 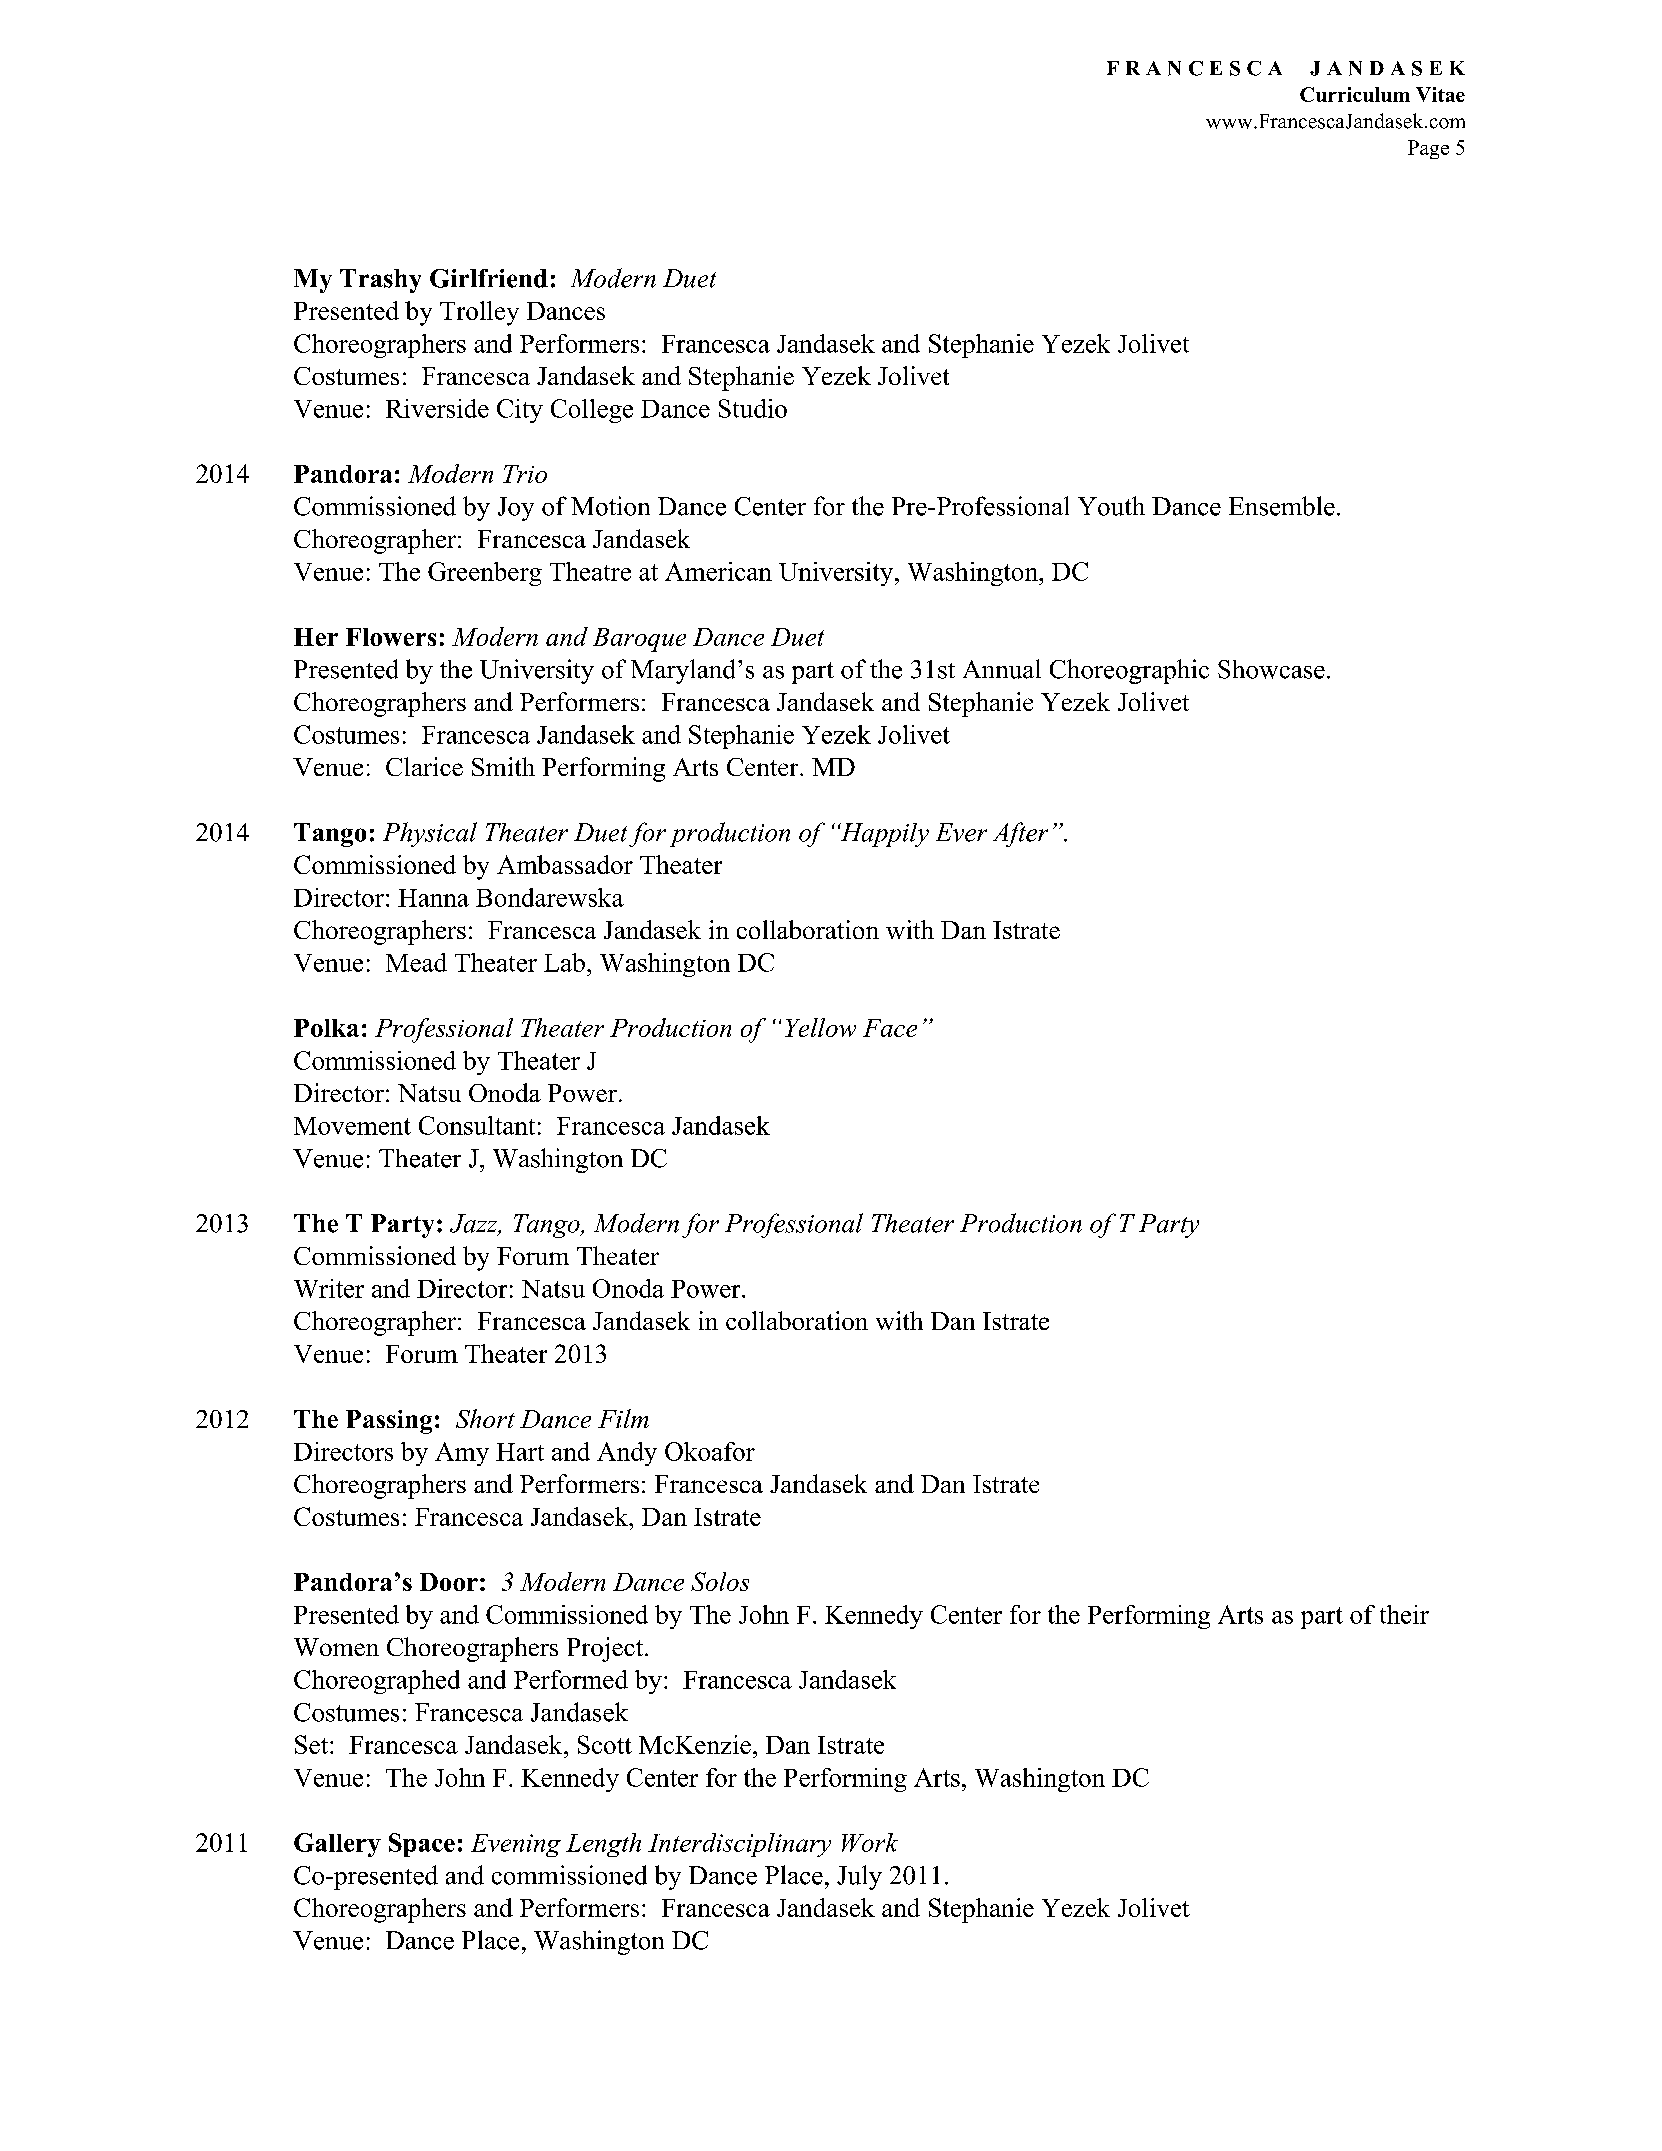 What do you see at coordinates (859, 1877) in the image?
I see `July` at bounding box center [859, 1877].
